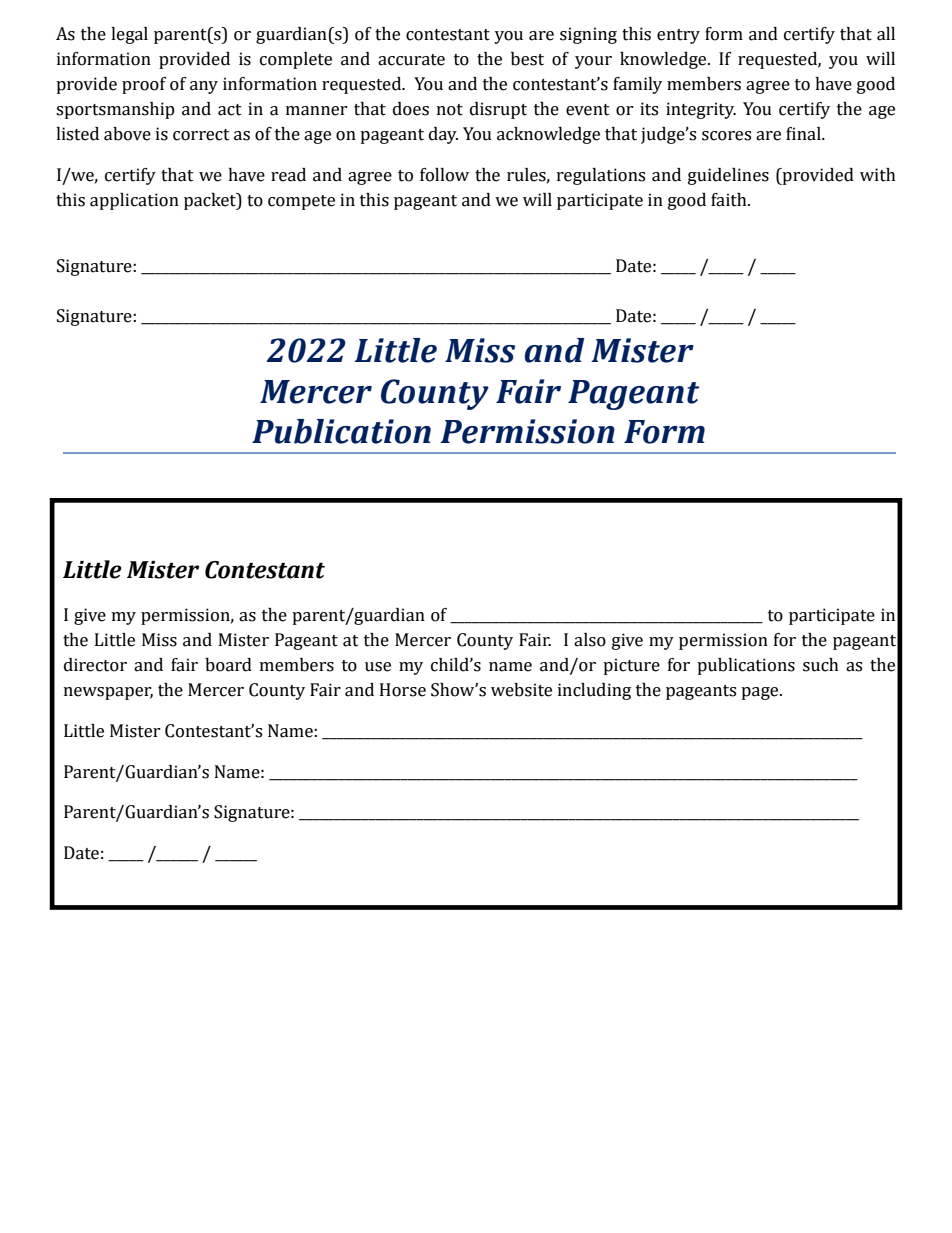  What do you see at coordinates (590, 640) in the screenshot?
I see `also` at bounding box center [590, 640].
